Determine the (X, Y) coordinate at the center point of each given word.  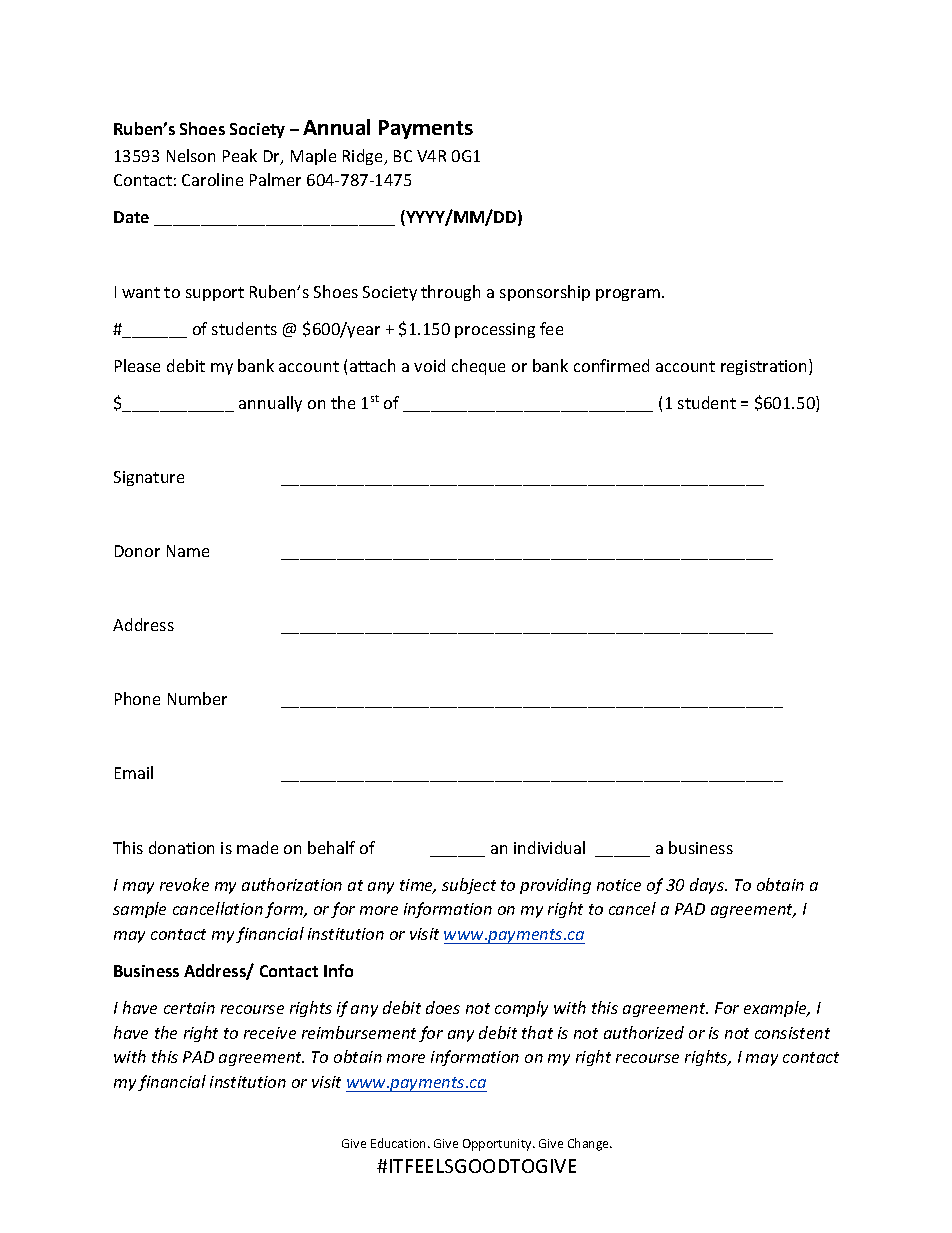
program (628, 295)
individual (549, 847)
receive (270, 1033)
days (708, 886)
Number (197, 698)
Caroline (212, 179)
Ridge (364, 157)
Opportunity (498, 1145)
